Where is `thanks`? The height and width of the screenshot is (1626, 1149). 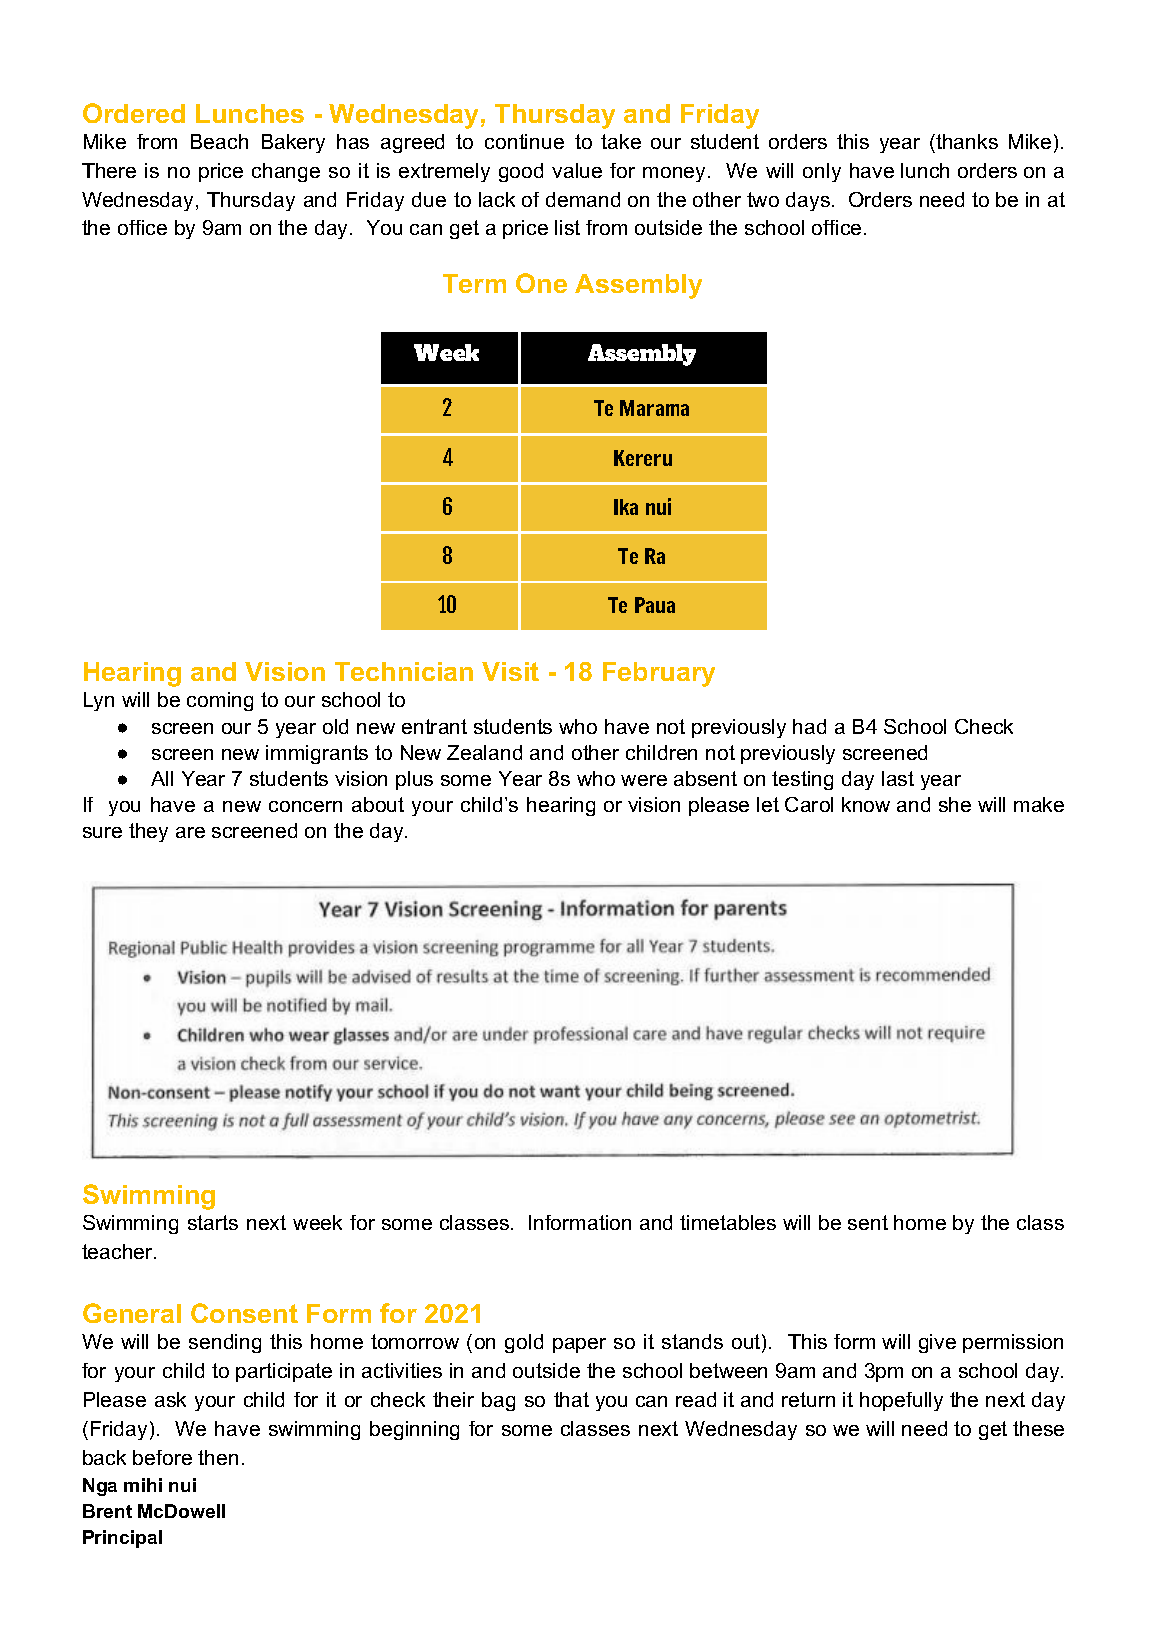
thanks is located at coordinates (966, 141).
